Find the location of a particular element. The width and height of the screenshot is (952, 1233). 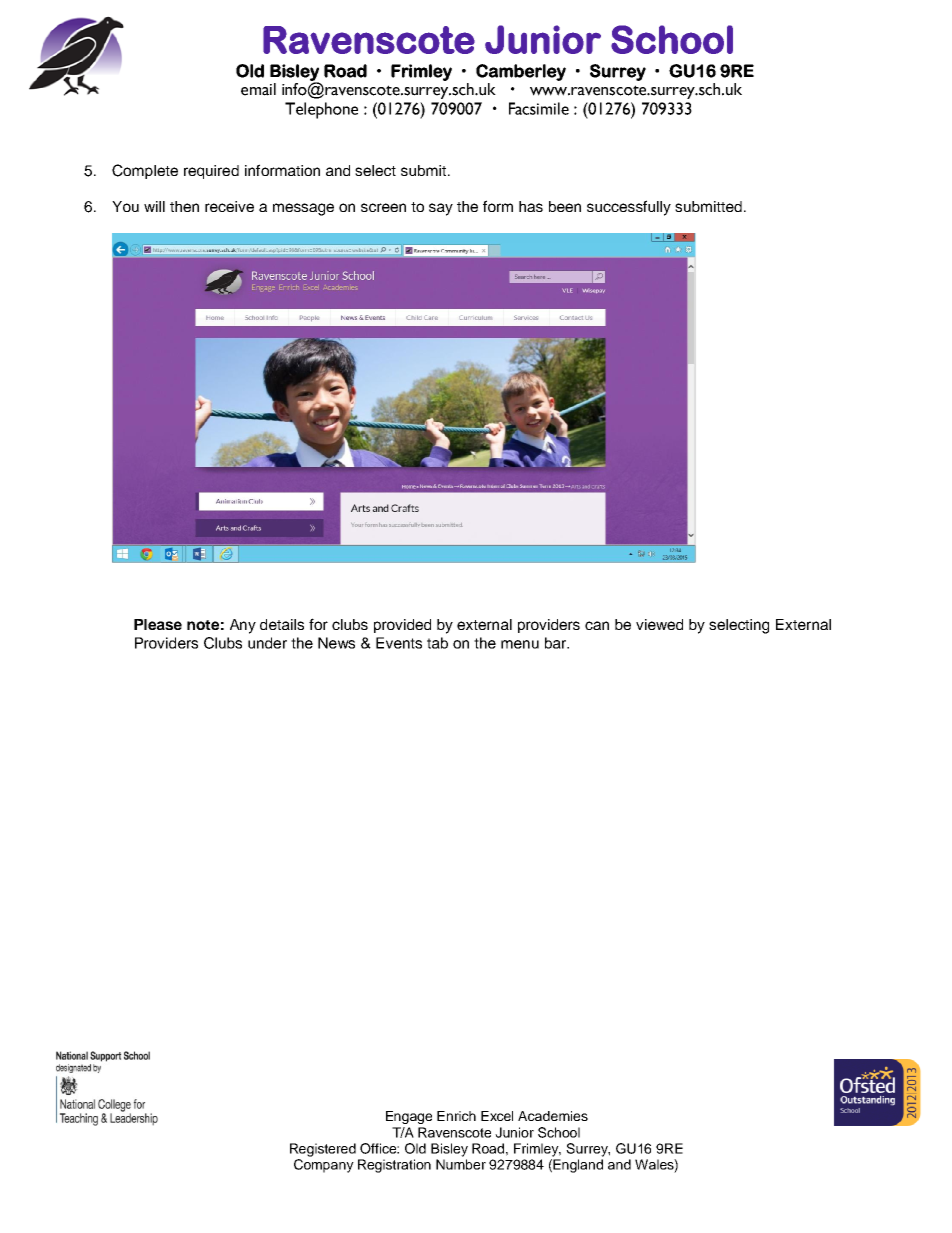

Registration is located at coordinates (394, 1166).
